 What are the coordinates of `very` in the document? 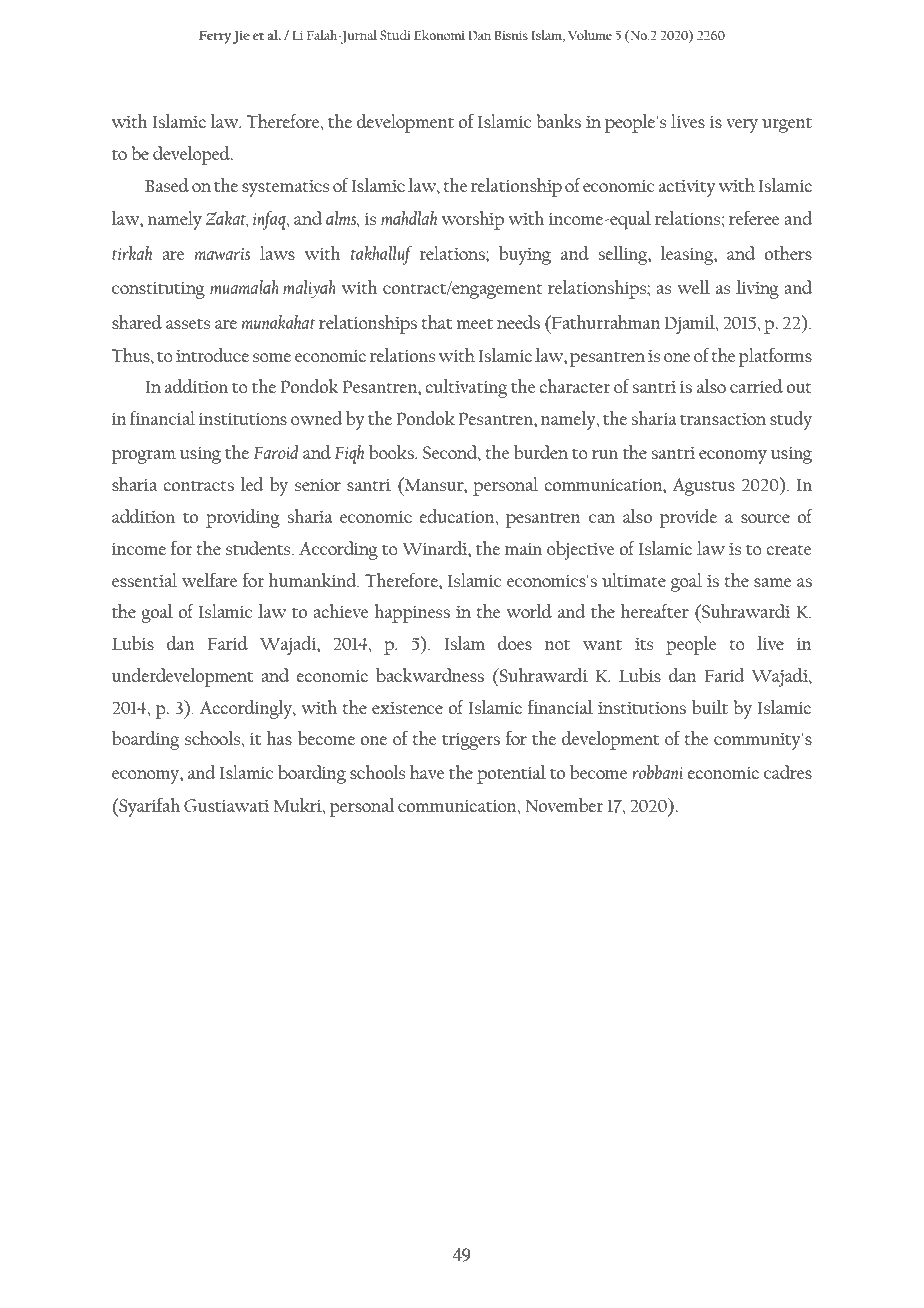 It's located at (742, 126).
